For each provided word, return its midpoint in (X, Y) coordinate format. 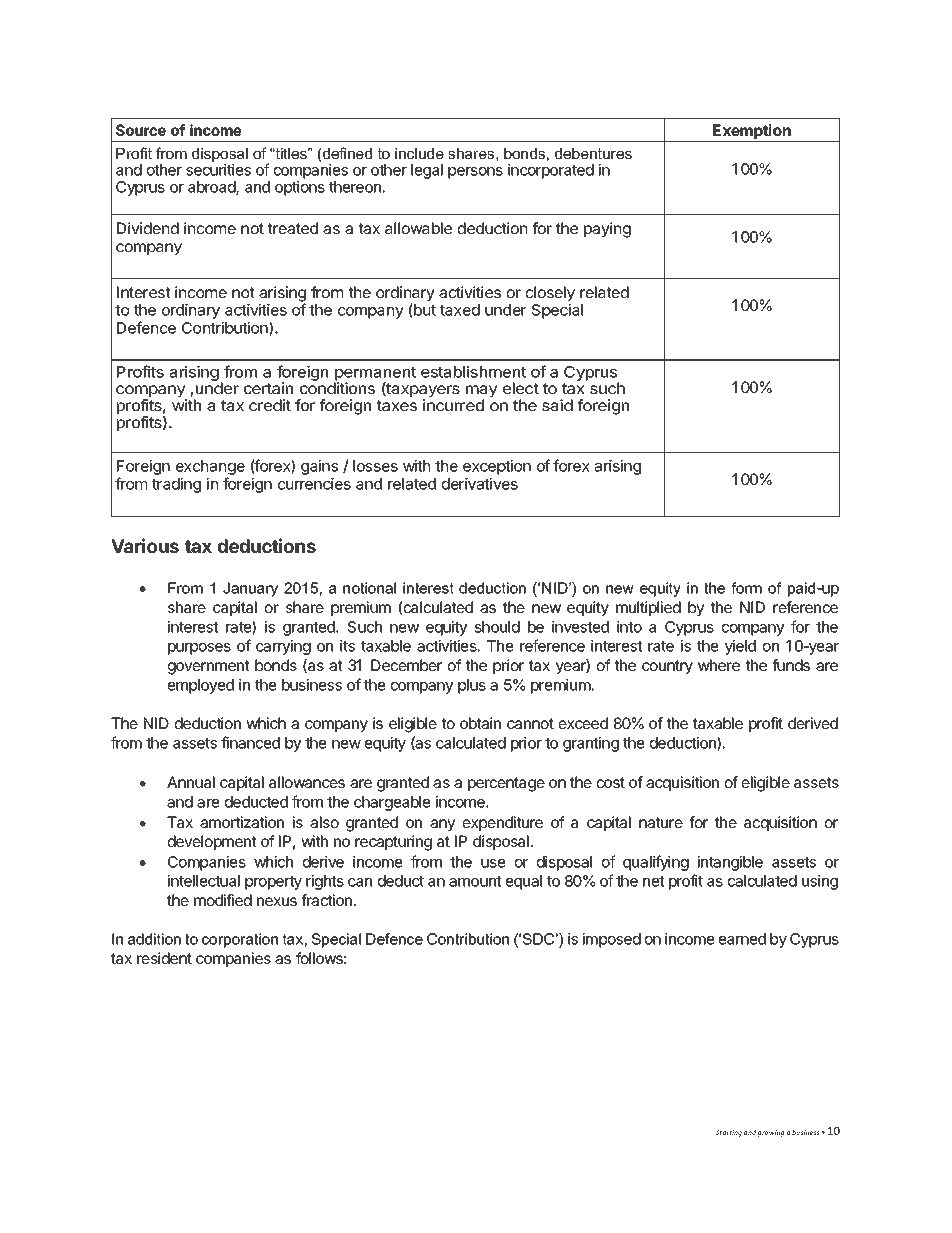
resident (164, 958)
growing (770, 1133)
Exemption (752, 133)
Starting (729, 1133)
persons (475, 173)
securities (218, 170)
